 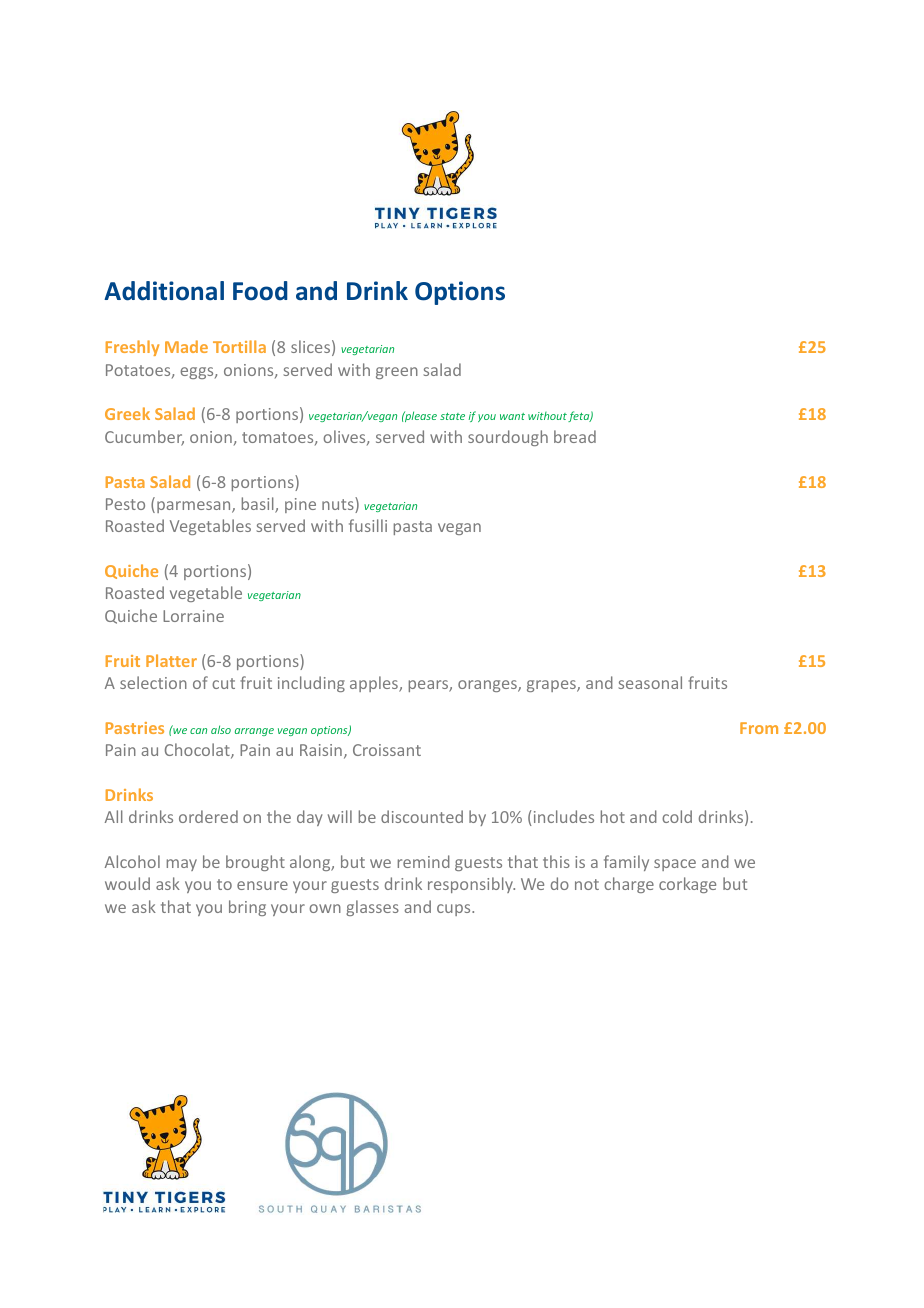 I want to click on may, so click(x=182, y=865).
